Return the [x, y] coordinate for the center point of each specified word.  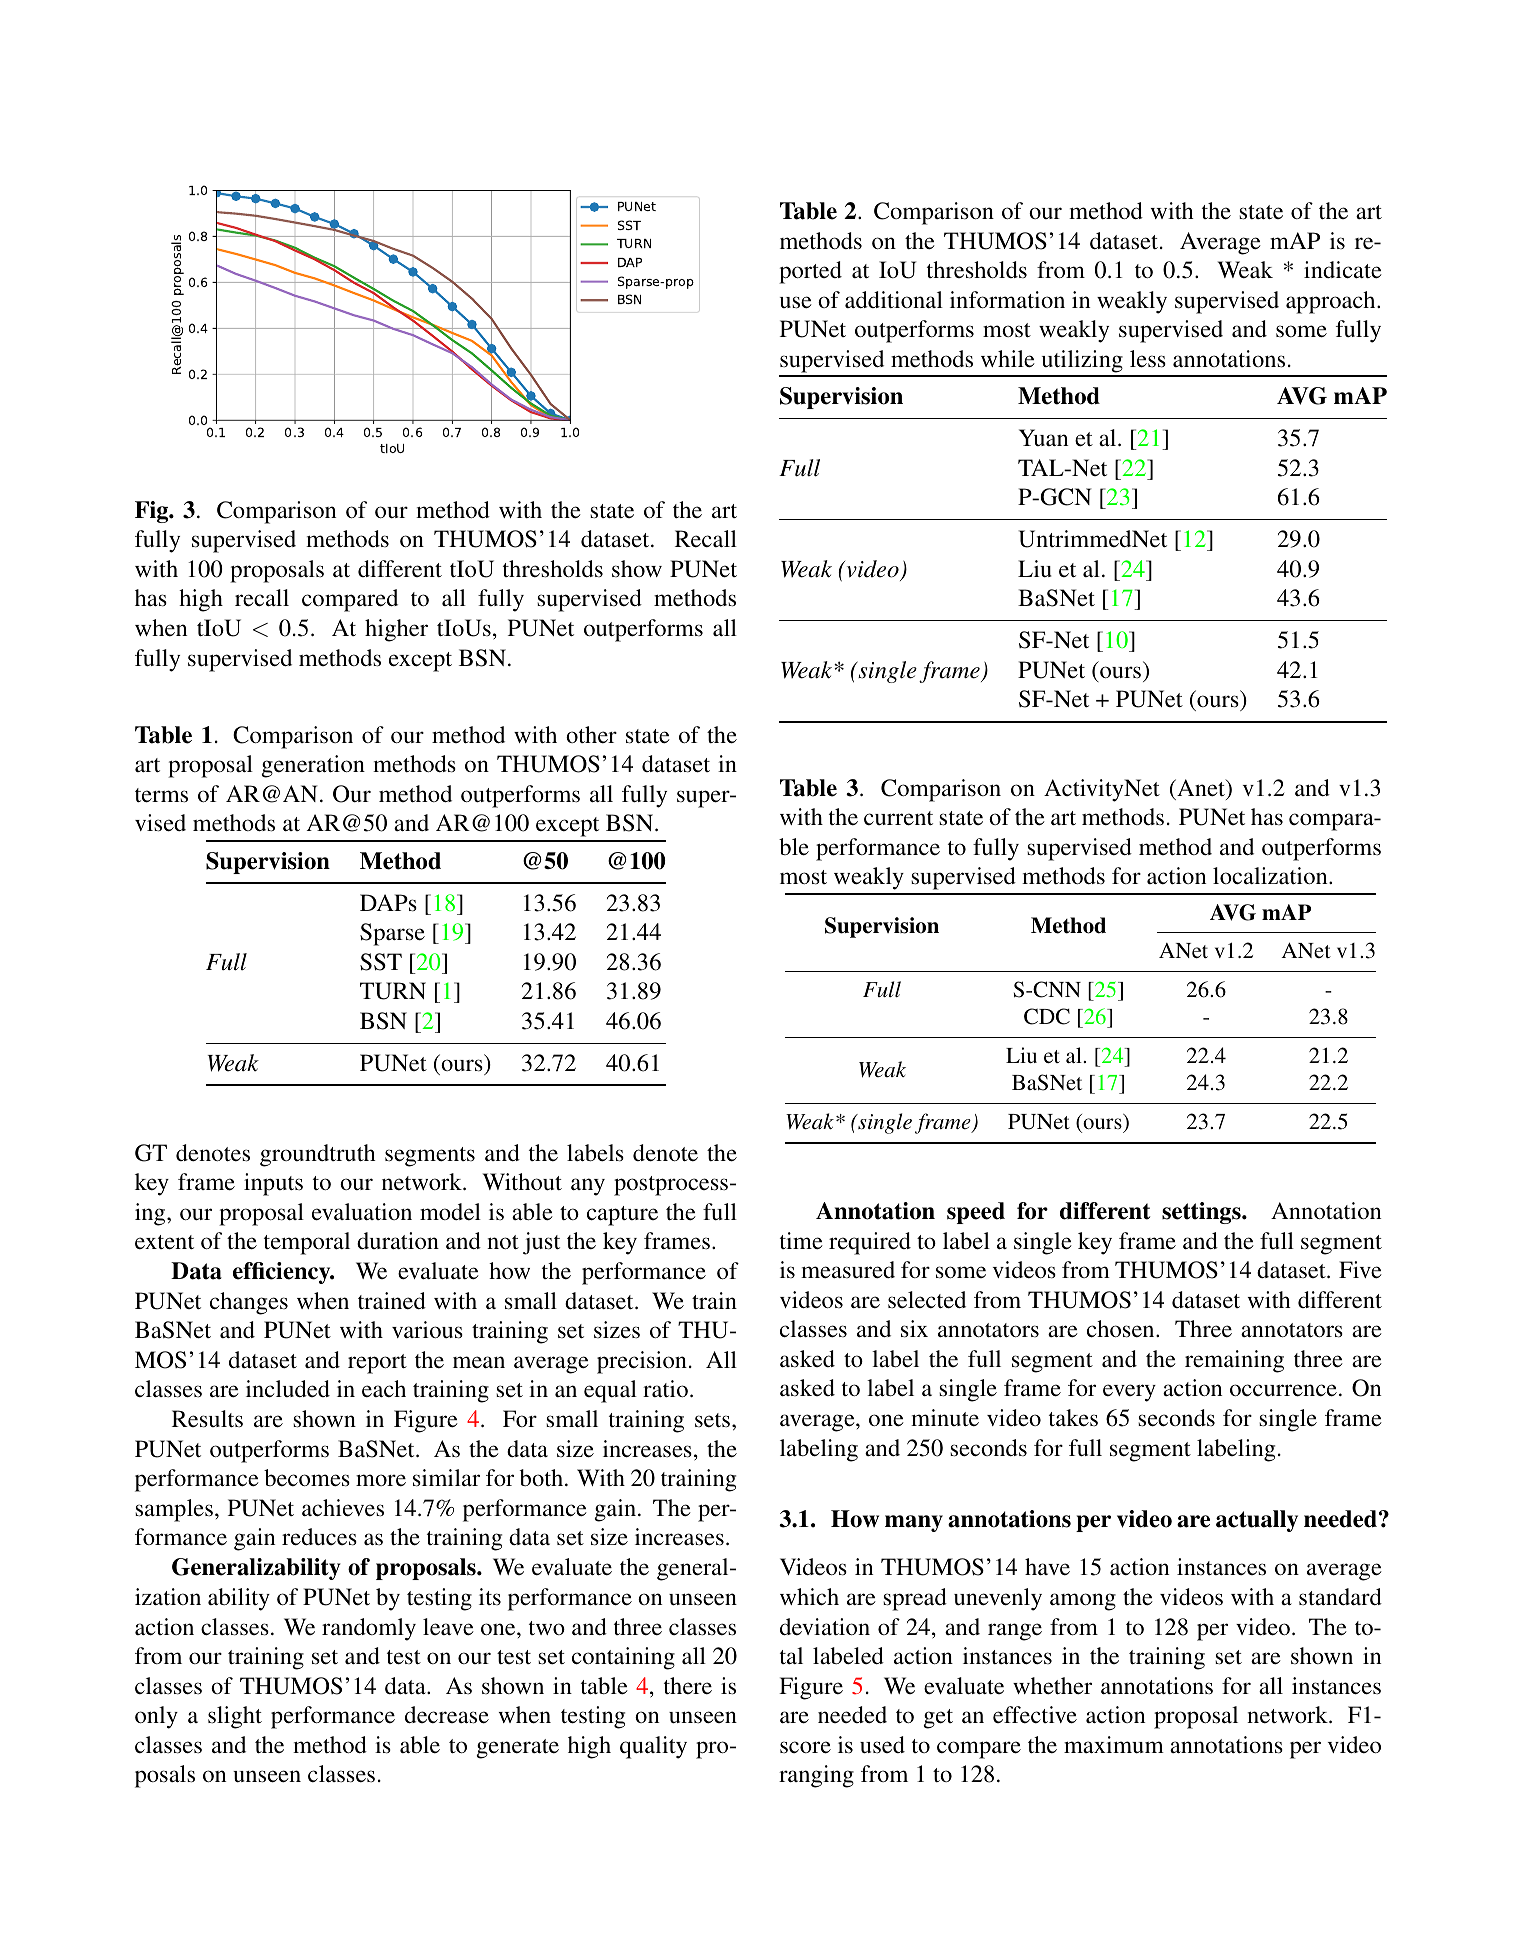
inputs [273, 1184]
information [1007, 300]
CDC [1047, 1016]
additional [894, 299]
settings [1202, 1213]
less [1148, 359]
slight [235, 1717]
